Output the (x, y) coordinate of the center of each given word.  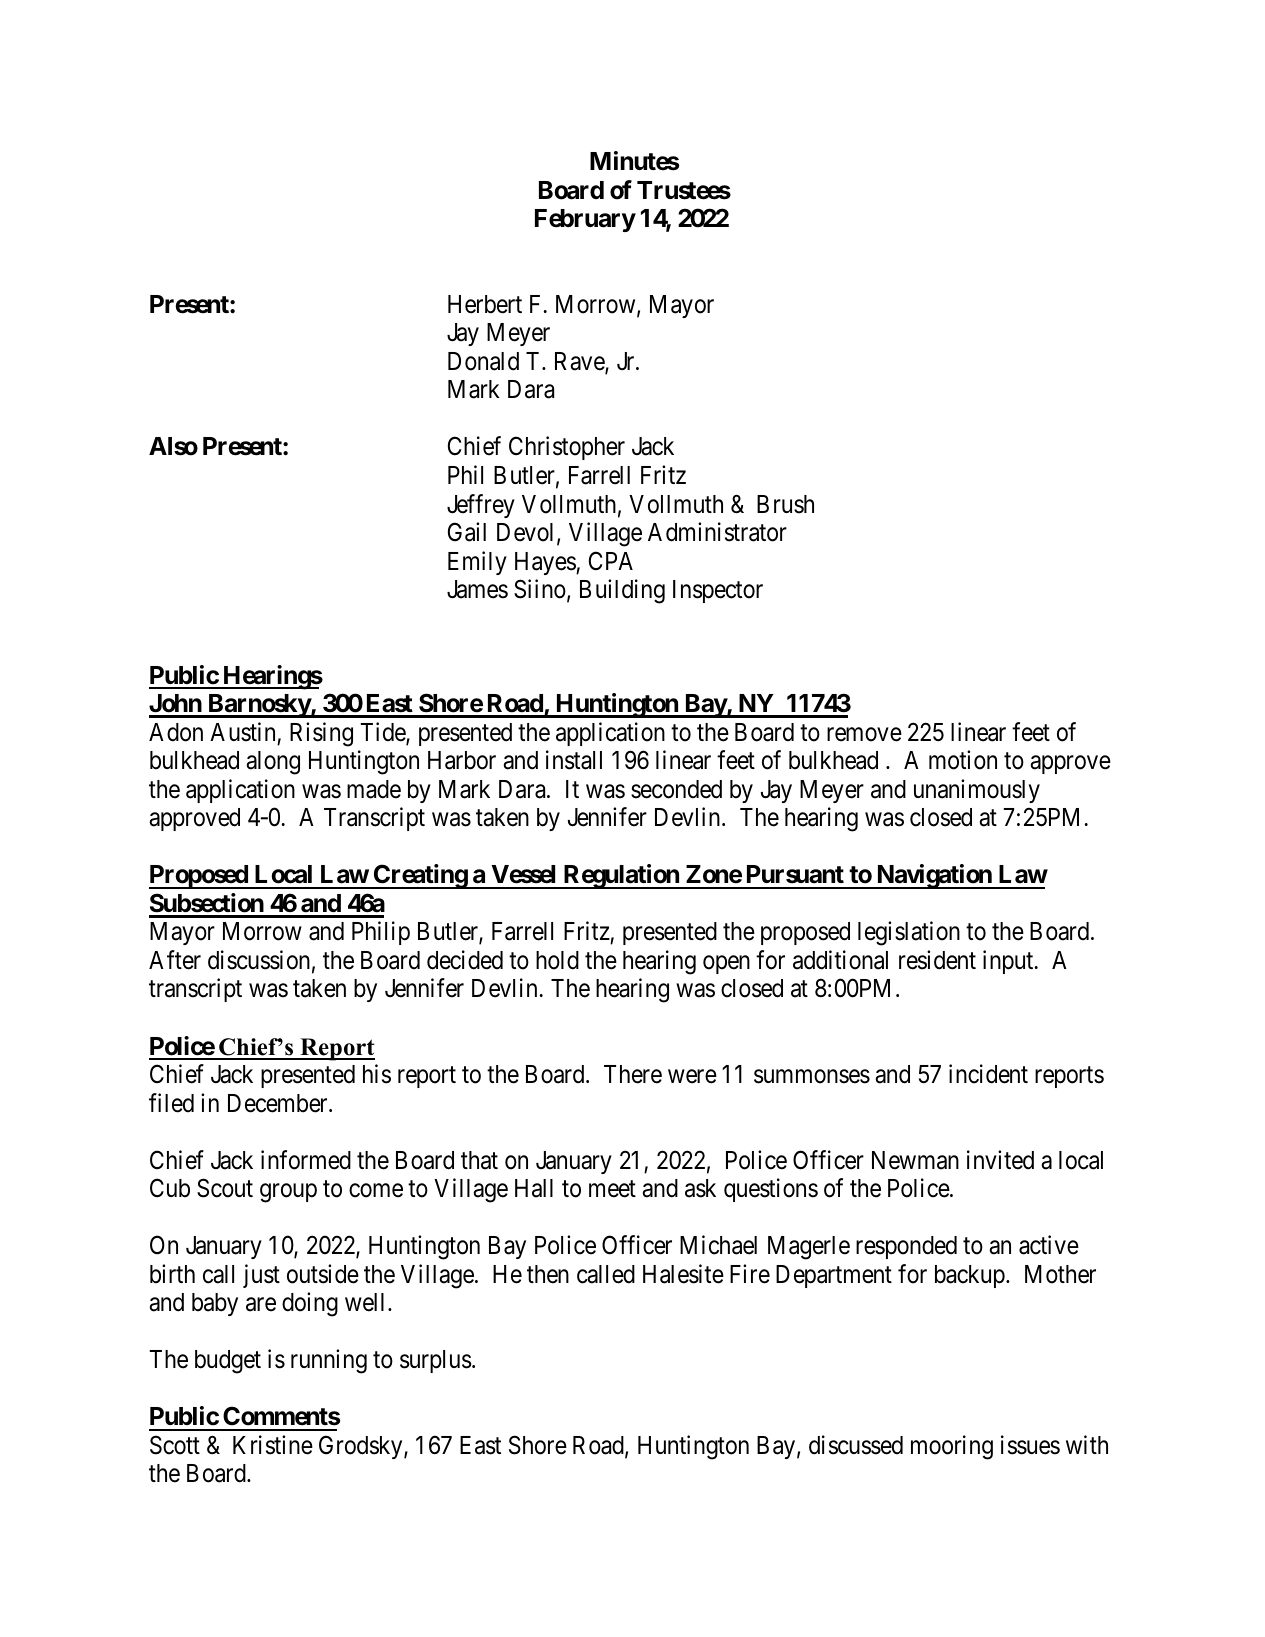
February (585, 220)
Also (173, 446)
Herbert (485, 304)
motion (963, 760)
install (574, 760)
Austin (242, 732)
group (288, 1193)
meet (612, 1189)
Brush (785, 504)
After (175, 960)
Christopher (567, 448)
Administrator (717, 532)
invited (1000, 1160)
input (1009, 962)
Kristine (273, 1445)
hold (557, 960)
